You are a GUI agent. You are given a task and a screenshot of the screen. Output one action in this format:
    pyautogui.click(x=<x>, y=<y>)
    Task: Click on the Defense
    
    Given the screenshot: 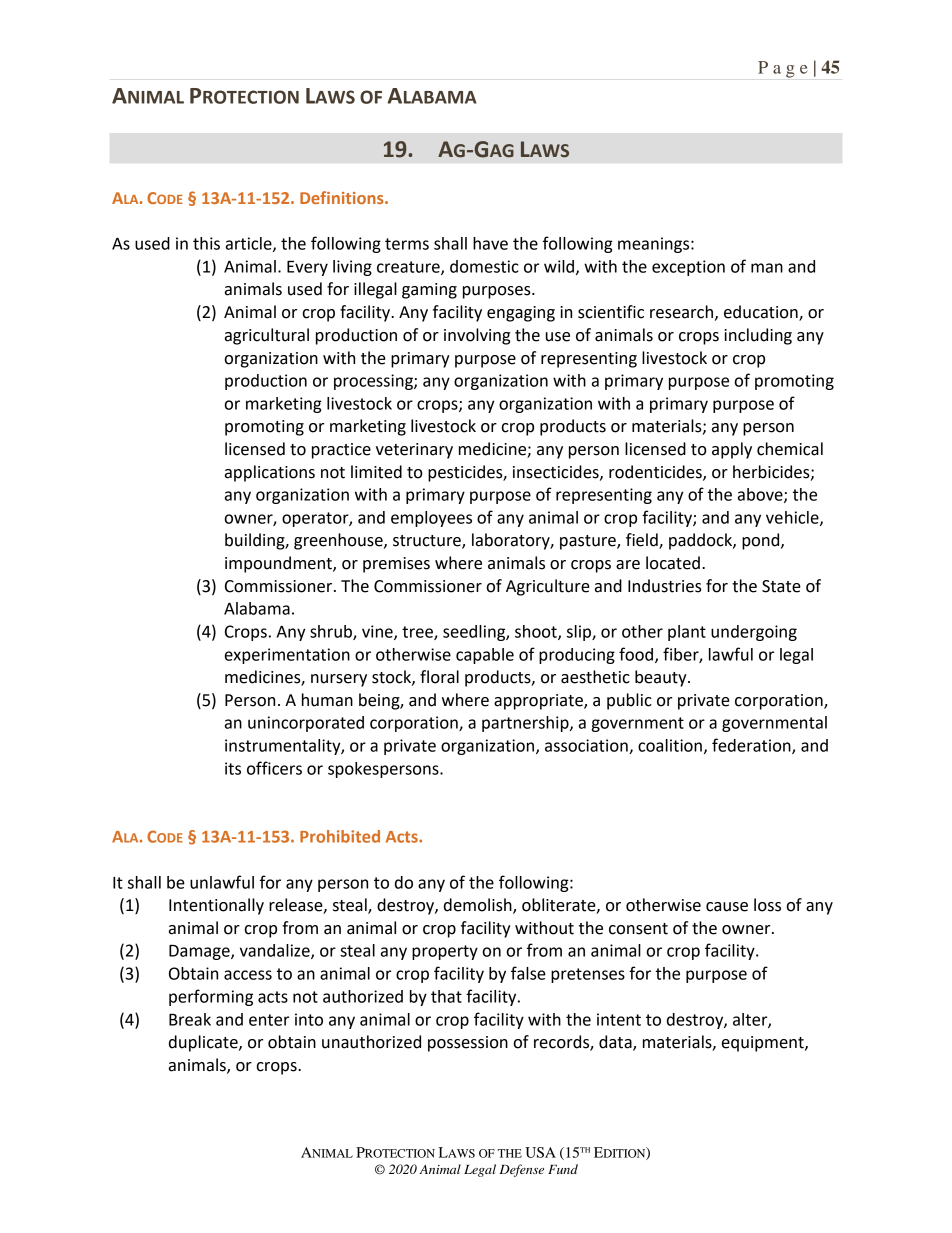 What is the action you would take?
    pyautogui.click(x=521, y=1170)
